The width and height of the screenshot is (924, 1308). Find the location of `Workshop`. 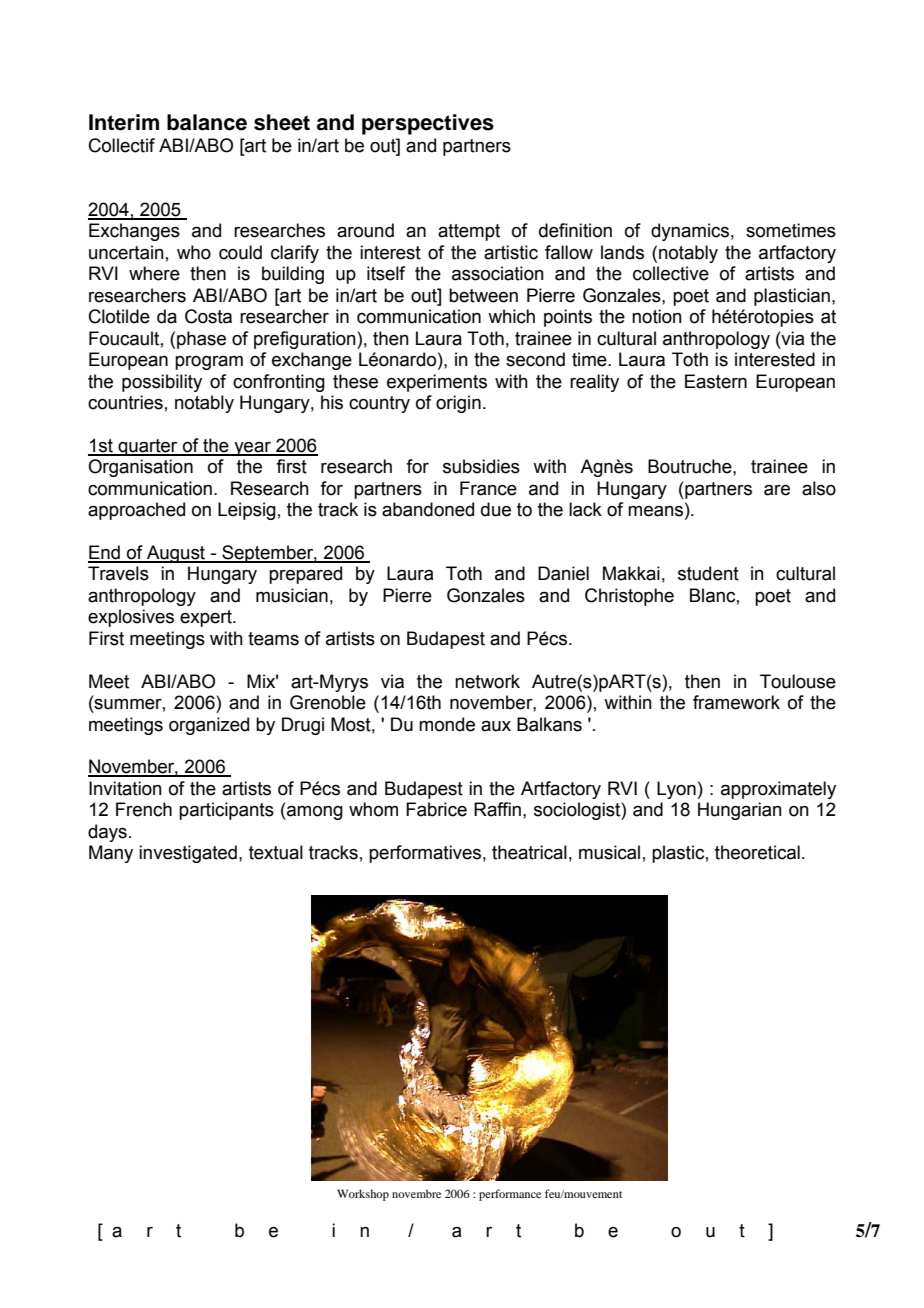

Workshop is located at coordinates (363, 1195).
